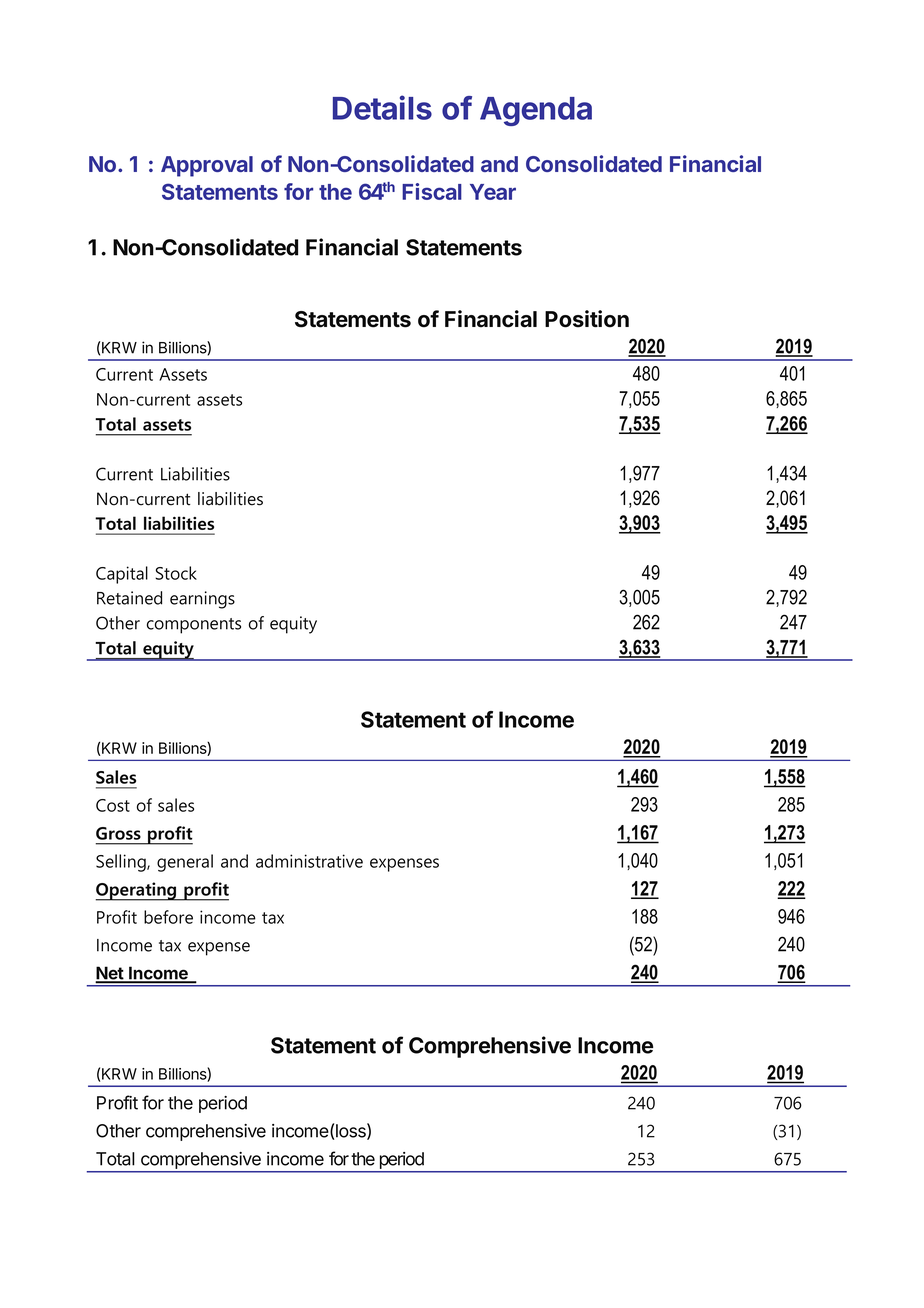 The height and width of the screenshot is (1308, 924). I want to click on Agenda, so click(536, 111).
